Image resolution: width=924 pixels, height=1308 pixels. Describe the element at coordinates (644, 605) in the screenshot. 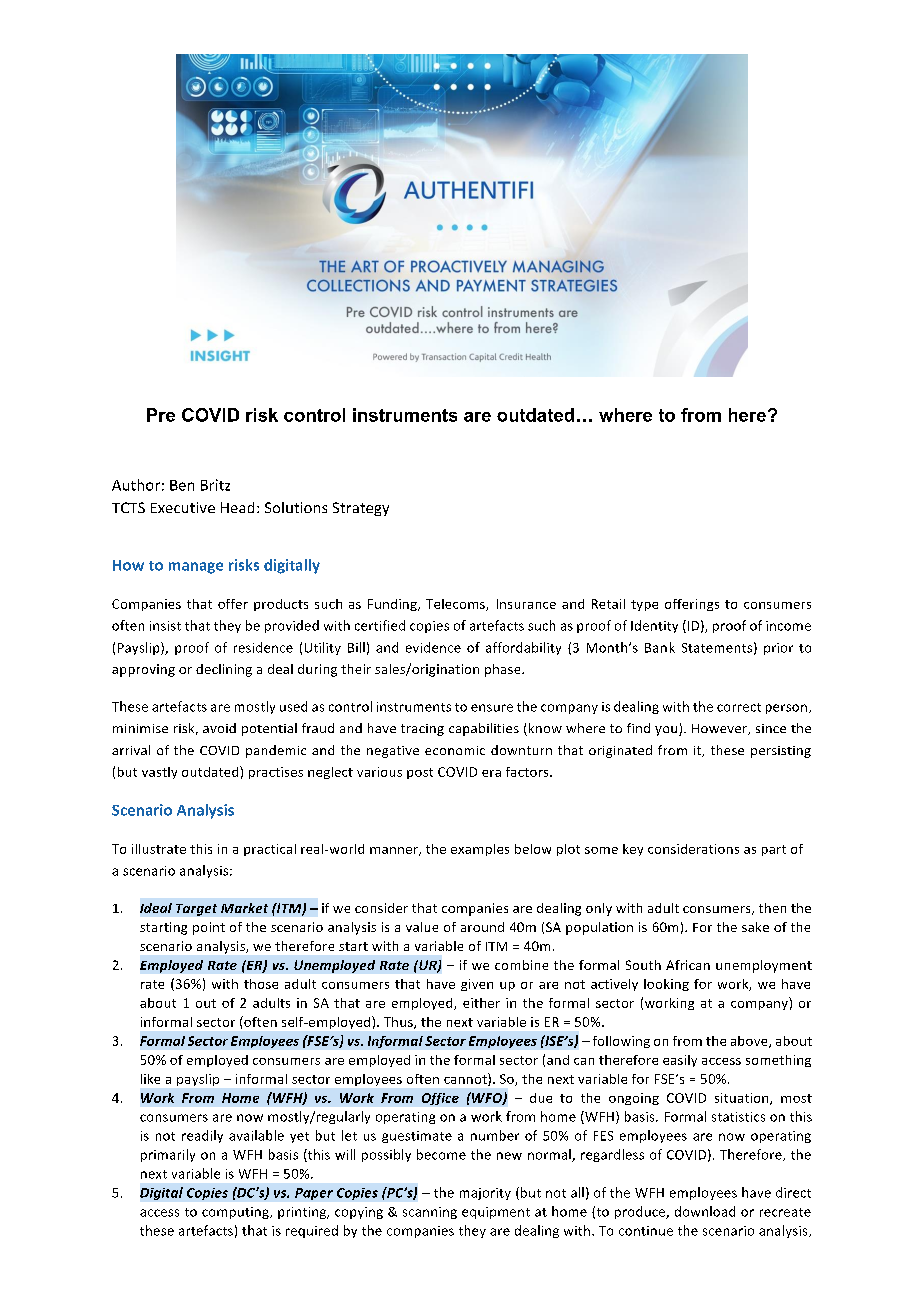

I see `type` at that location.
